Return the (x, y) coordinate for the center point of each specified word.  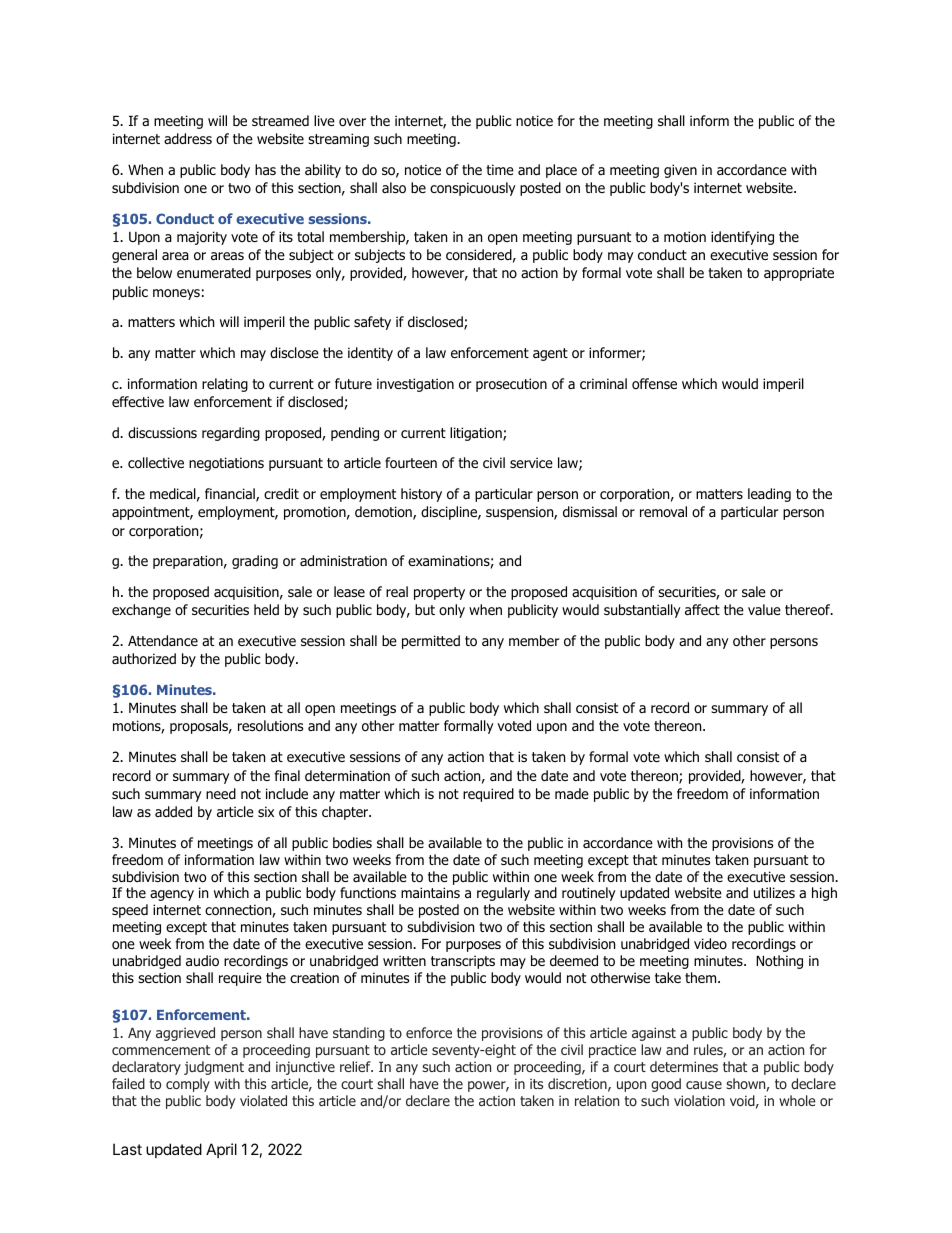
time (500, 169)
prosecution (511, 385)
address (188, 139)
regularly (503, 894)
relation (597, 1100)
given (680, 171)
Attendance (163, 641)
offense (654, 383)
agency (172, 895)
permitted (431, 642)
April (221, 1150)
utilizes (774, 892)
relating (225, 385)
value (764, 609)
